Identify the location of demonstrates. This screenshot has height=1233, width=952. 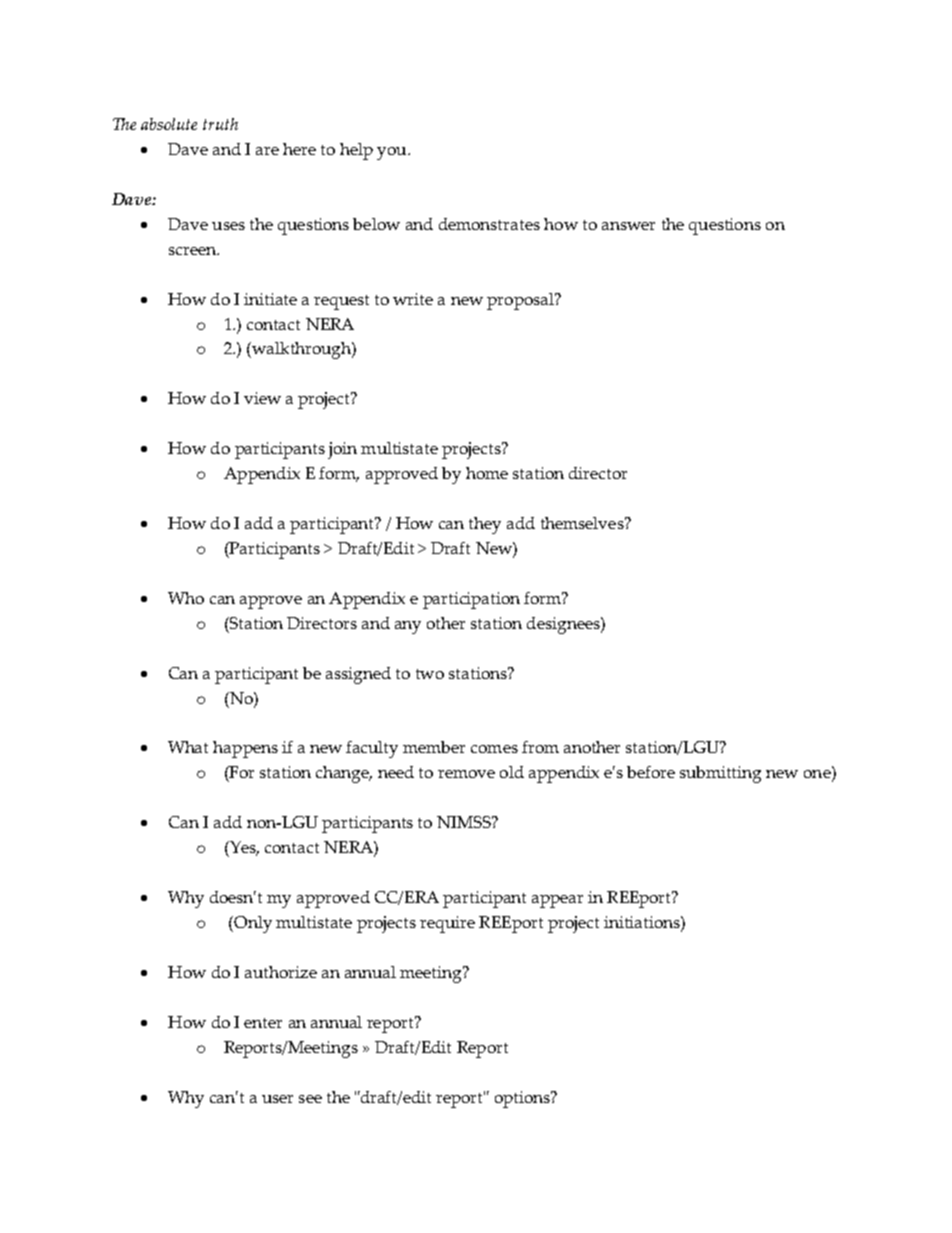
(489, 224).
